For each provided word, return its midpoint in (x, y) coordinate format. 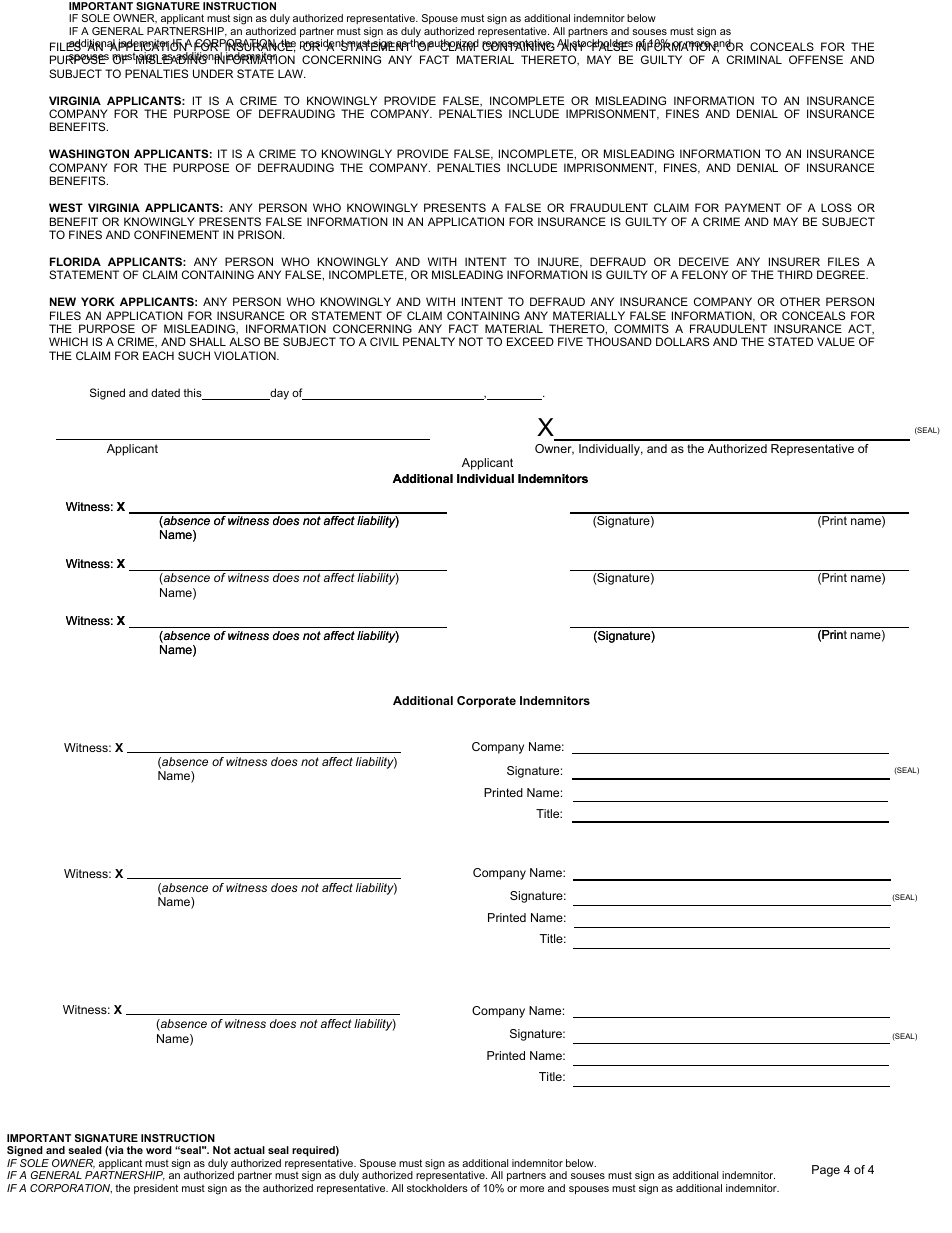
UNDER (213, 73)
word (159, 1150)
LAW (291, 73)
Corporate (486, 702)
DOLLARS (682, 341)
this (193, 394)
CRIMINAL (754, 59)
